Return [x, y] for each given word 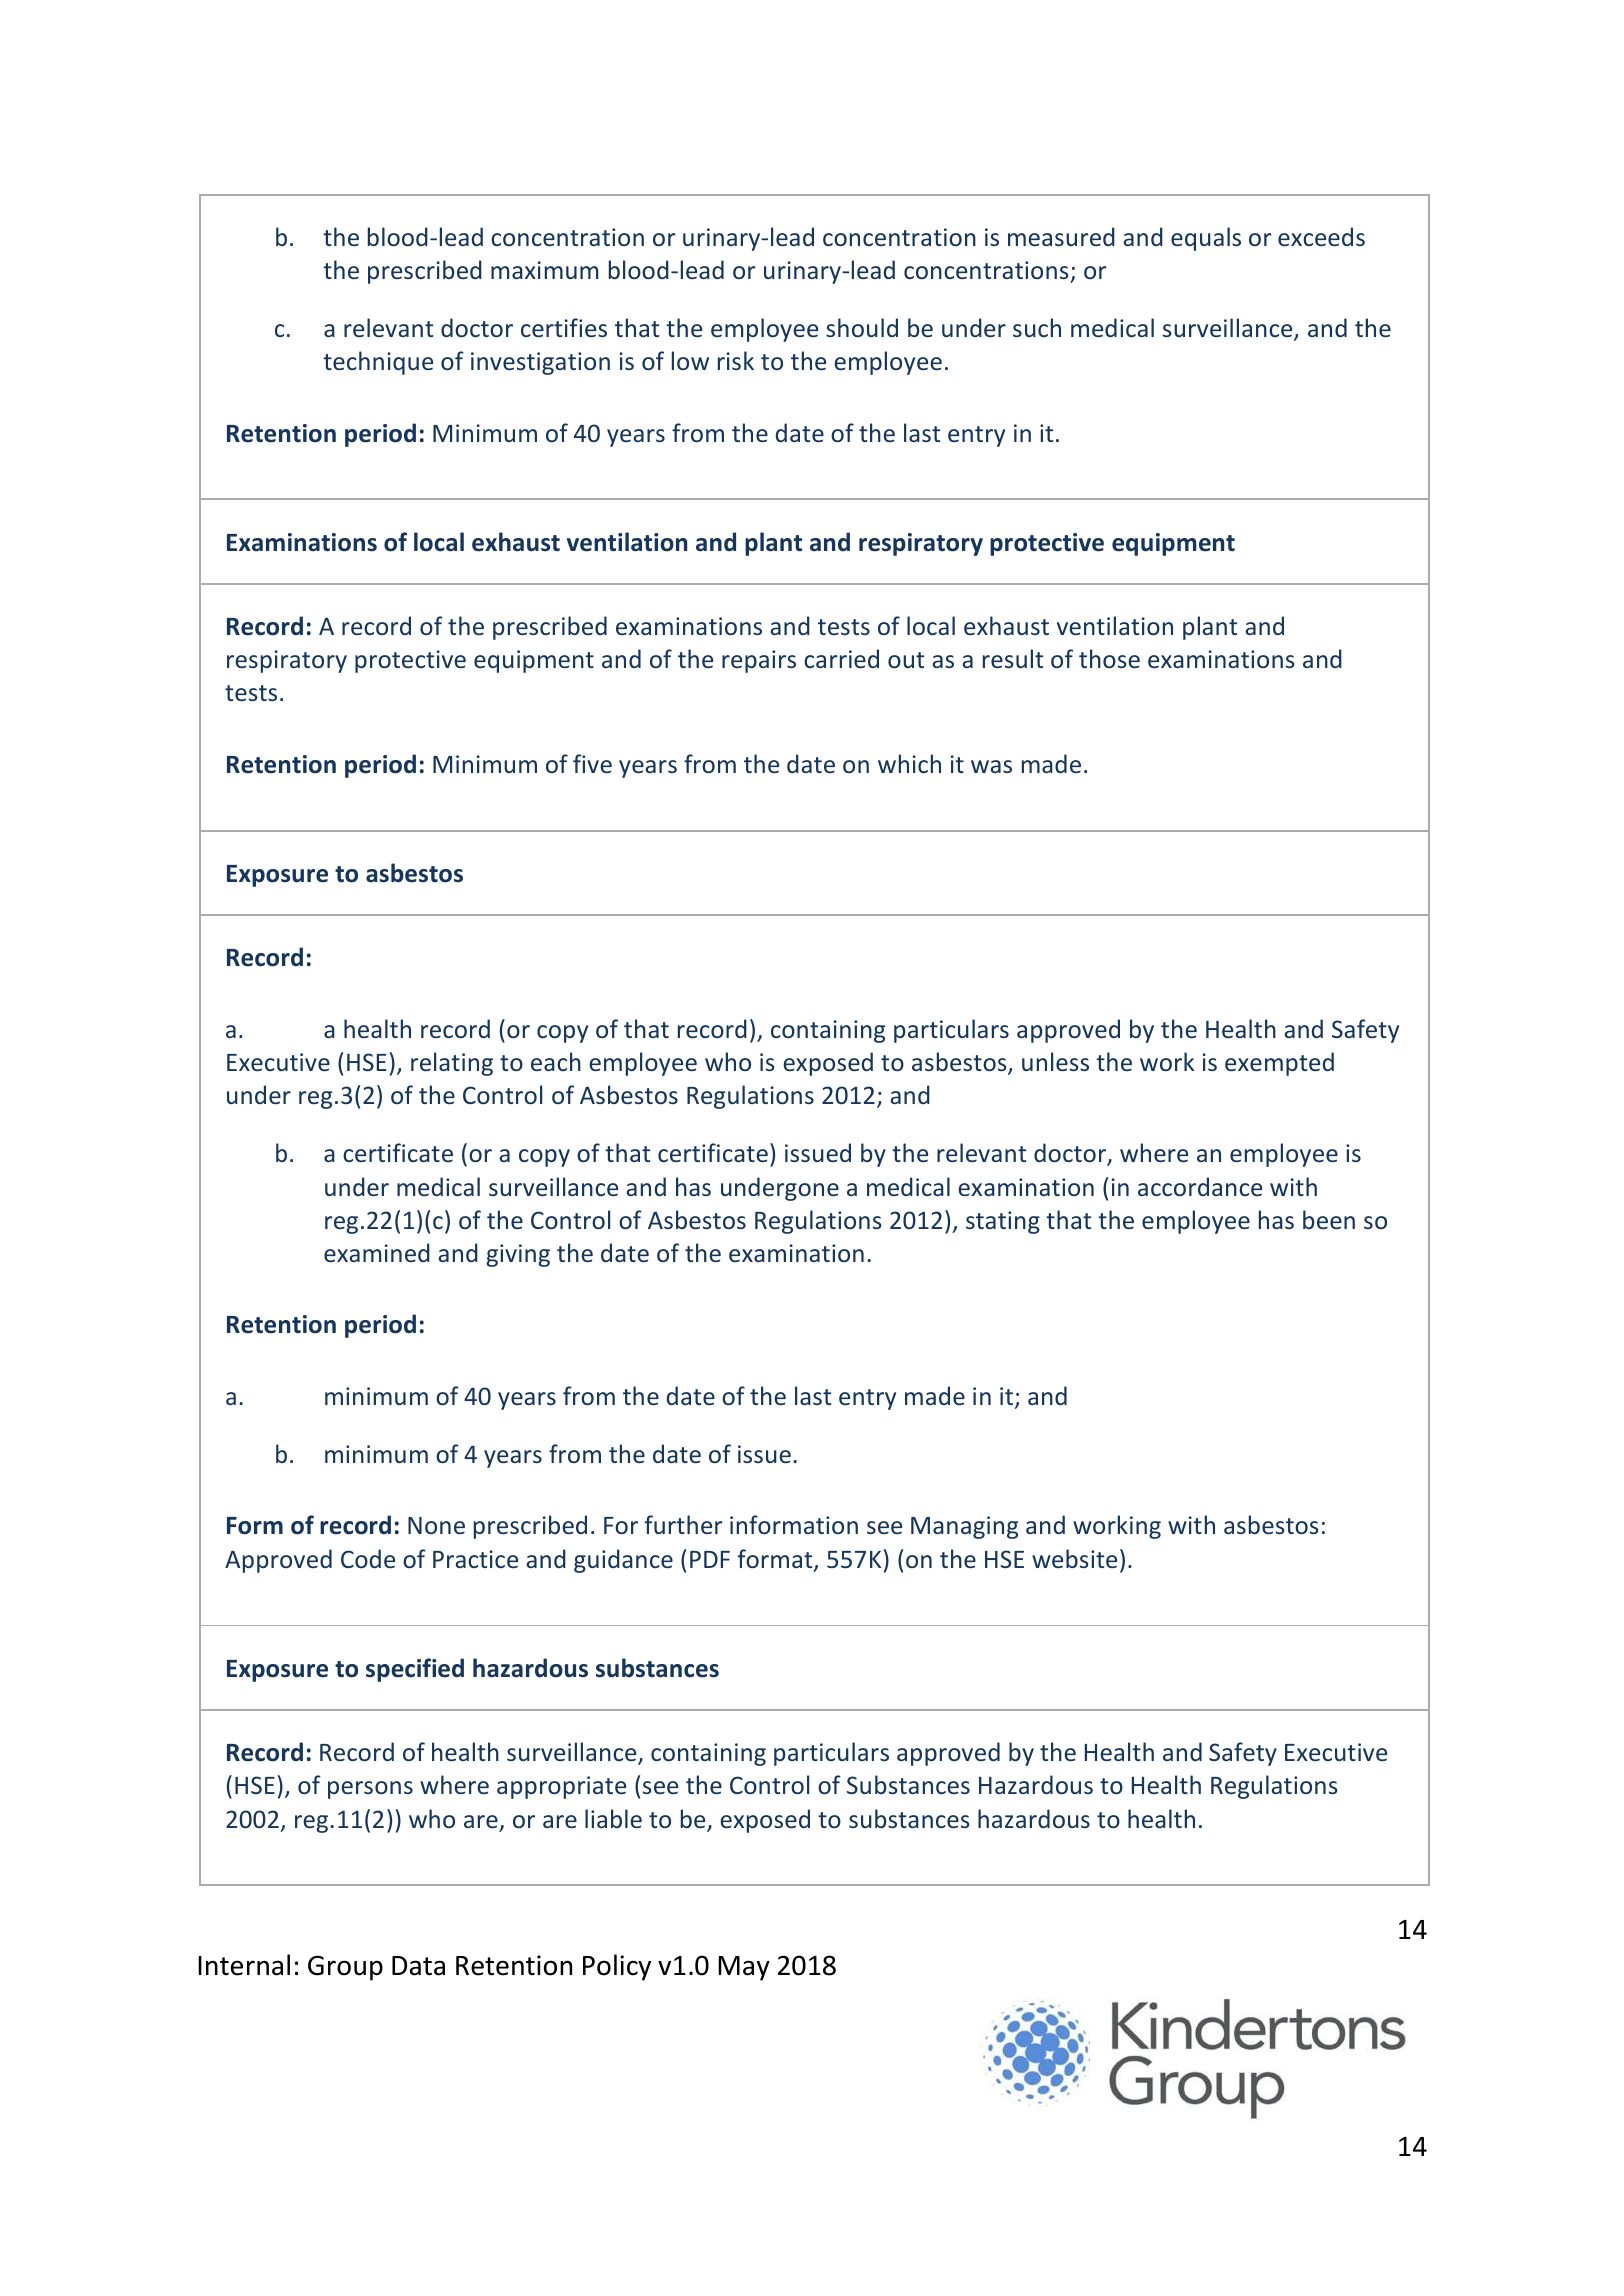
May [744, 1968]
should [862, 327]
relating [452, 1064]
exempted [1279, 1064]
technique [378, 363]
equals [1206, 239]
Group [345, 1968]
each [556, 1061]
